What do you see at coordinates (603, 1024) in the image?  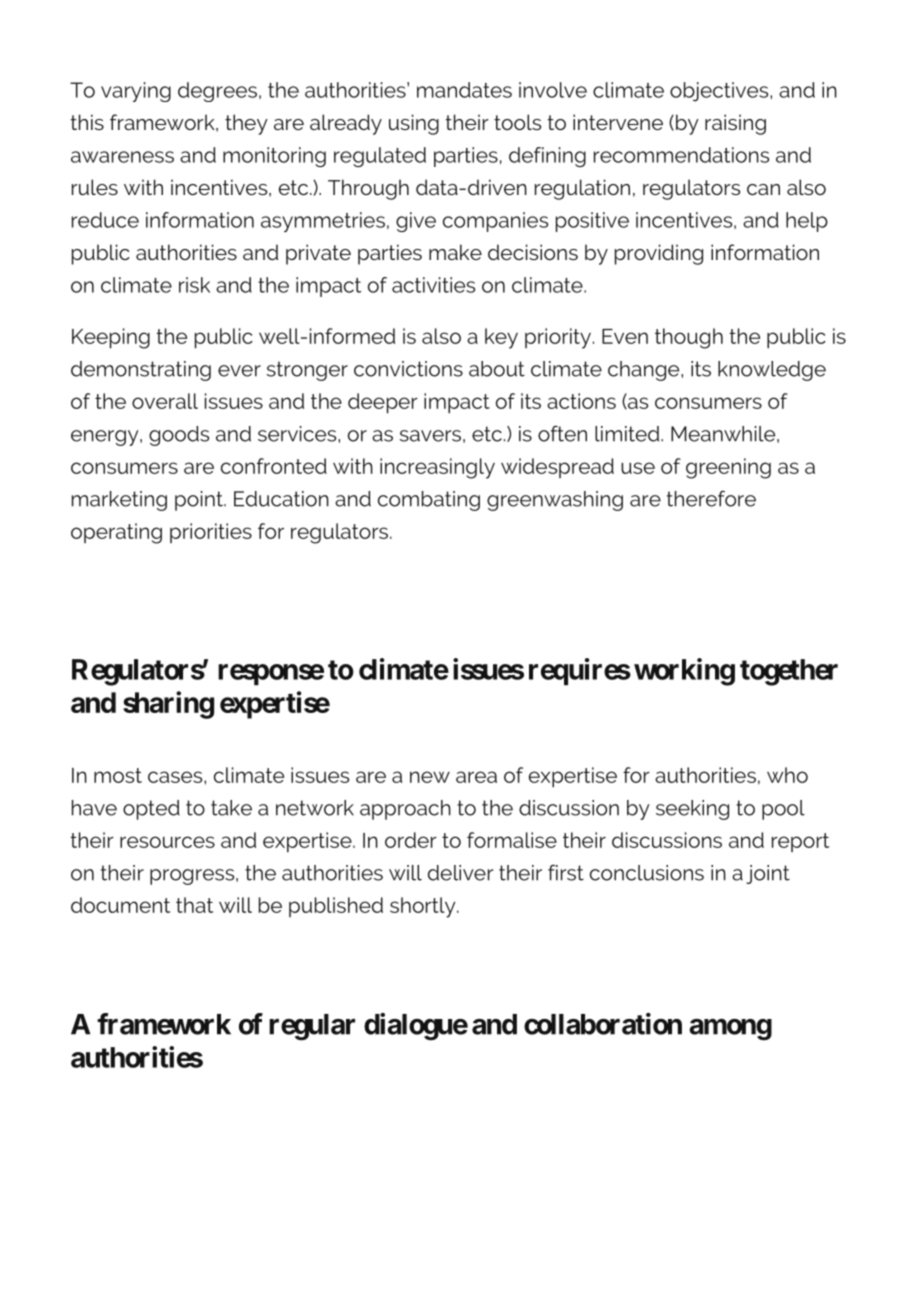 I see `collaboration` at bounding box center [603, 1024].
